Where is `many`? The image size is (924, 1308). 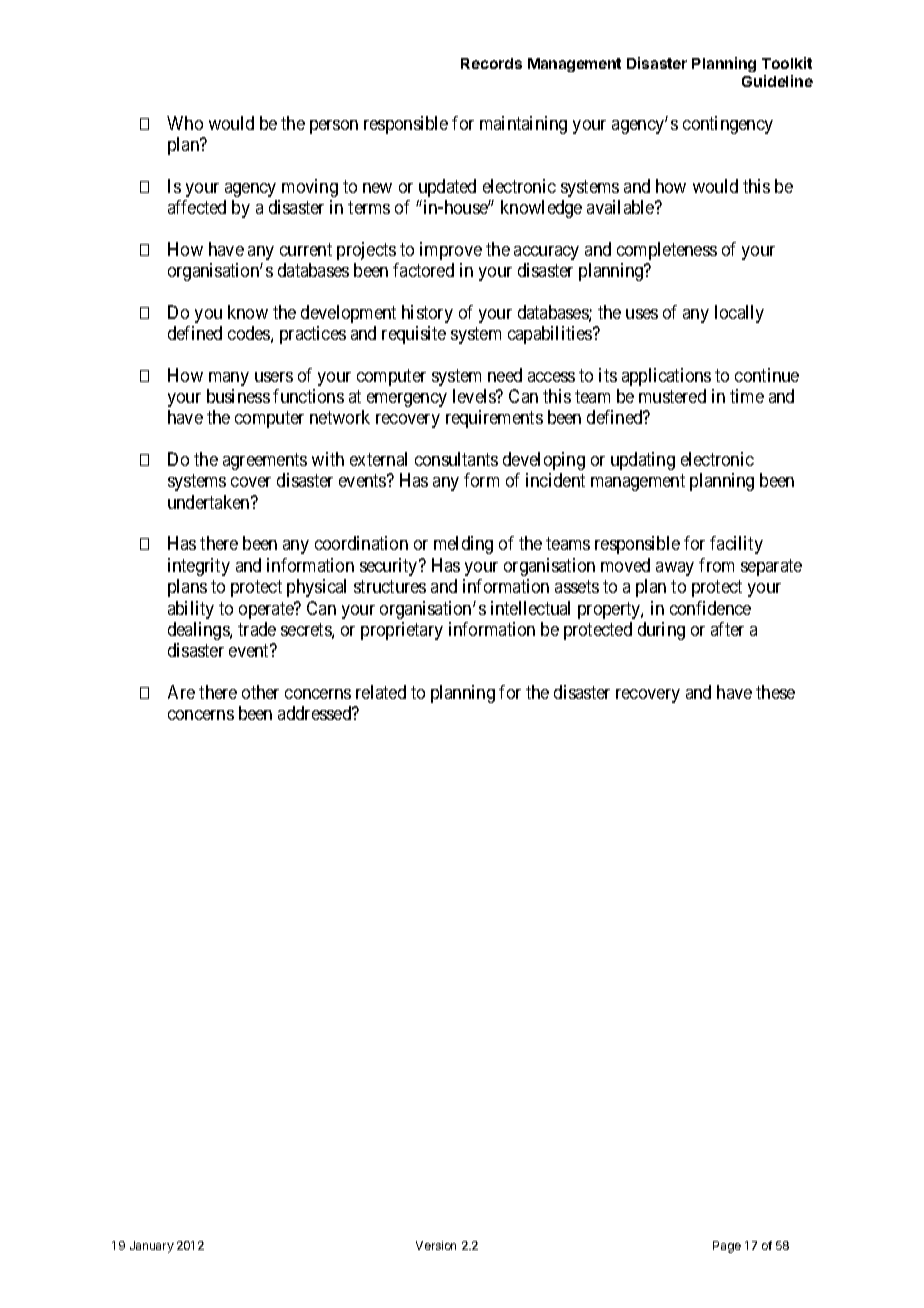 many is located at coordinates (229, 379).
